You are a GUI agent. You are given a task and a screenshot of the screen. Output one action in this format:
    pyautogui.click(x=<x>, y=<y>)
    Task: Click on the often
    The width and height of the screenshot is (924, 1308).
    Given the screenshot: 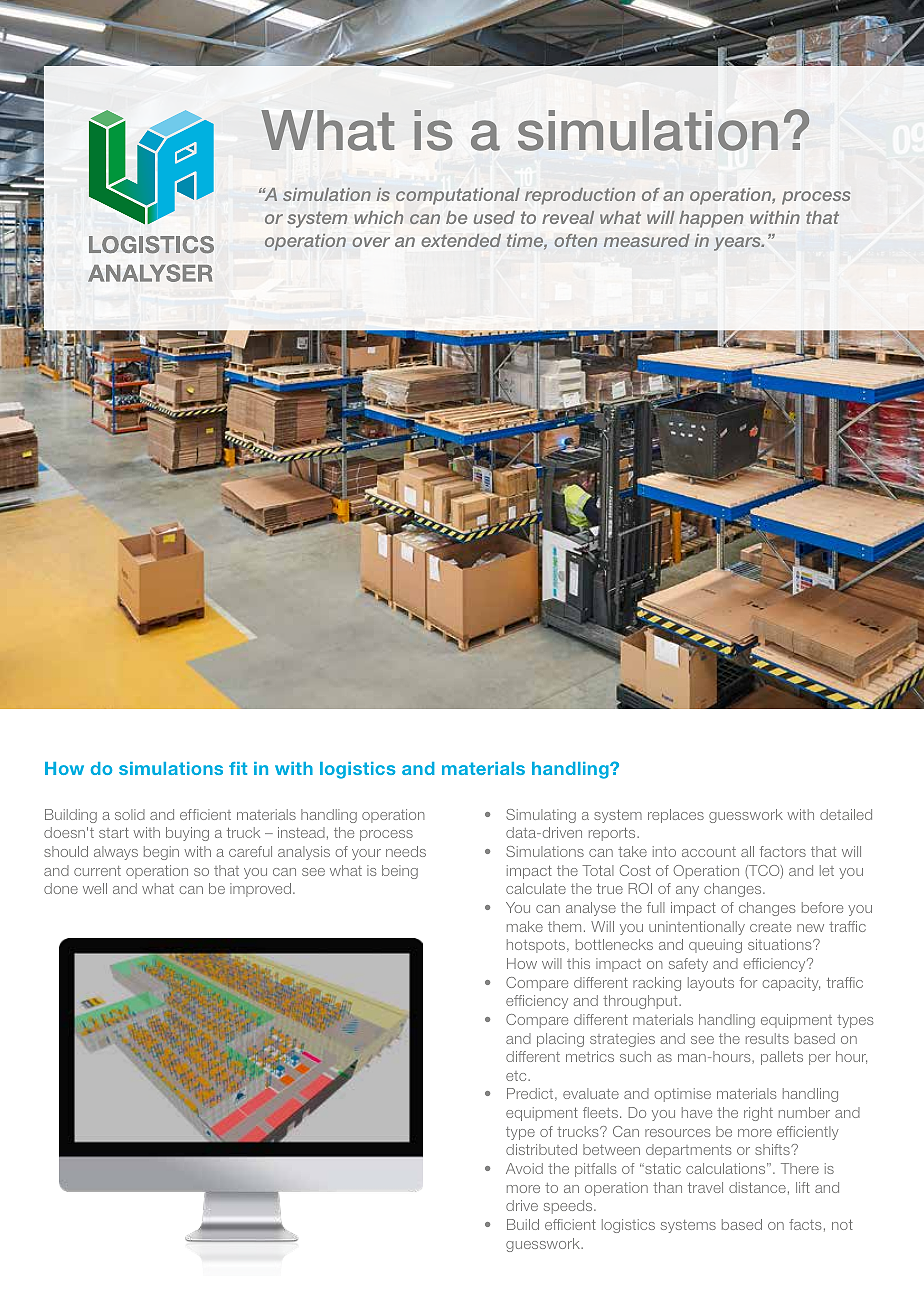 What is the action you would take?
    pyautogui.click(x=575, y=240)
